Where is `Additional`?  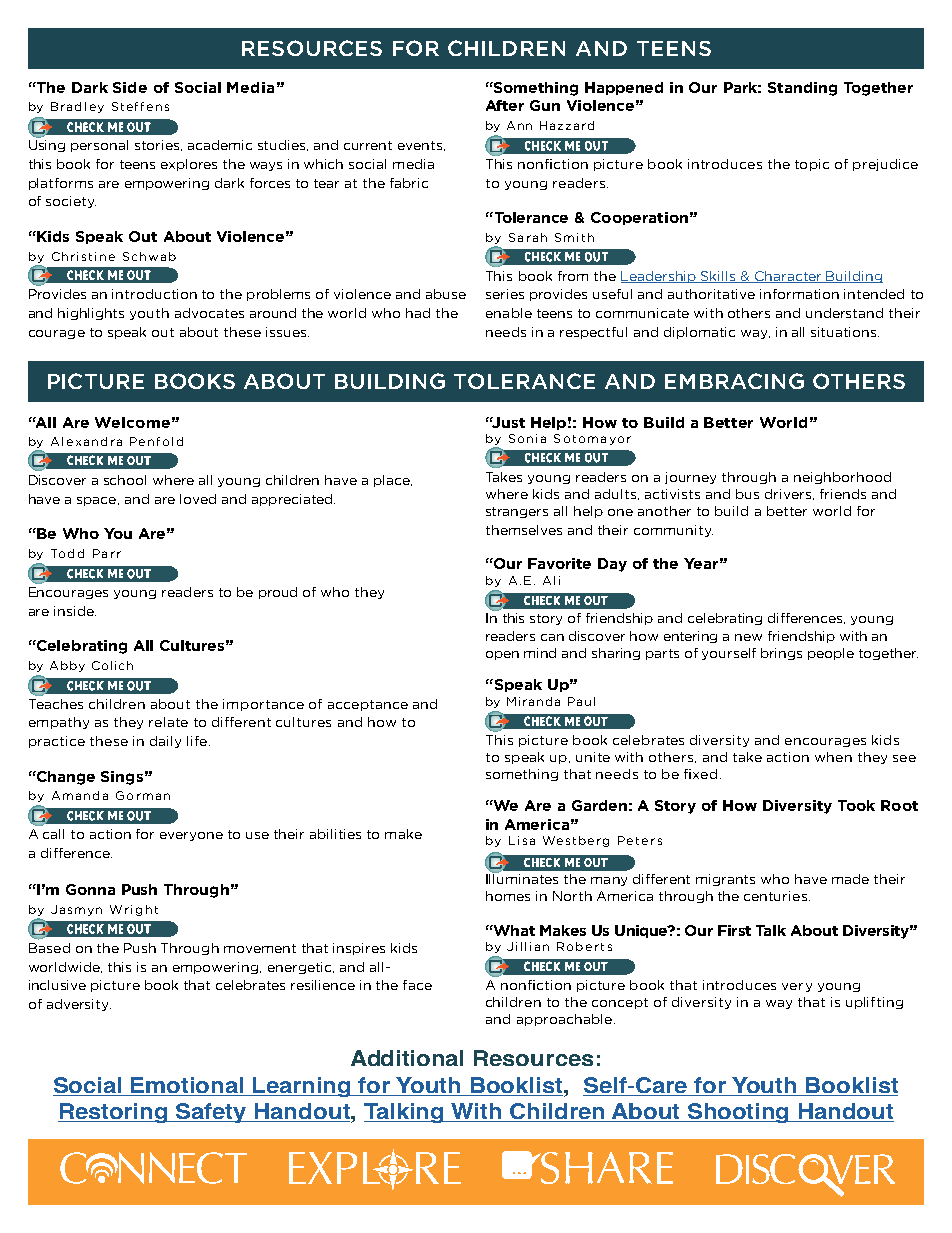 Additional is located at coordinates (407, 1058).
